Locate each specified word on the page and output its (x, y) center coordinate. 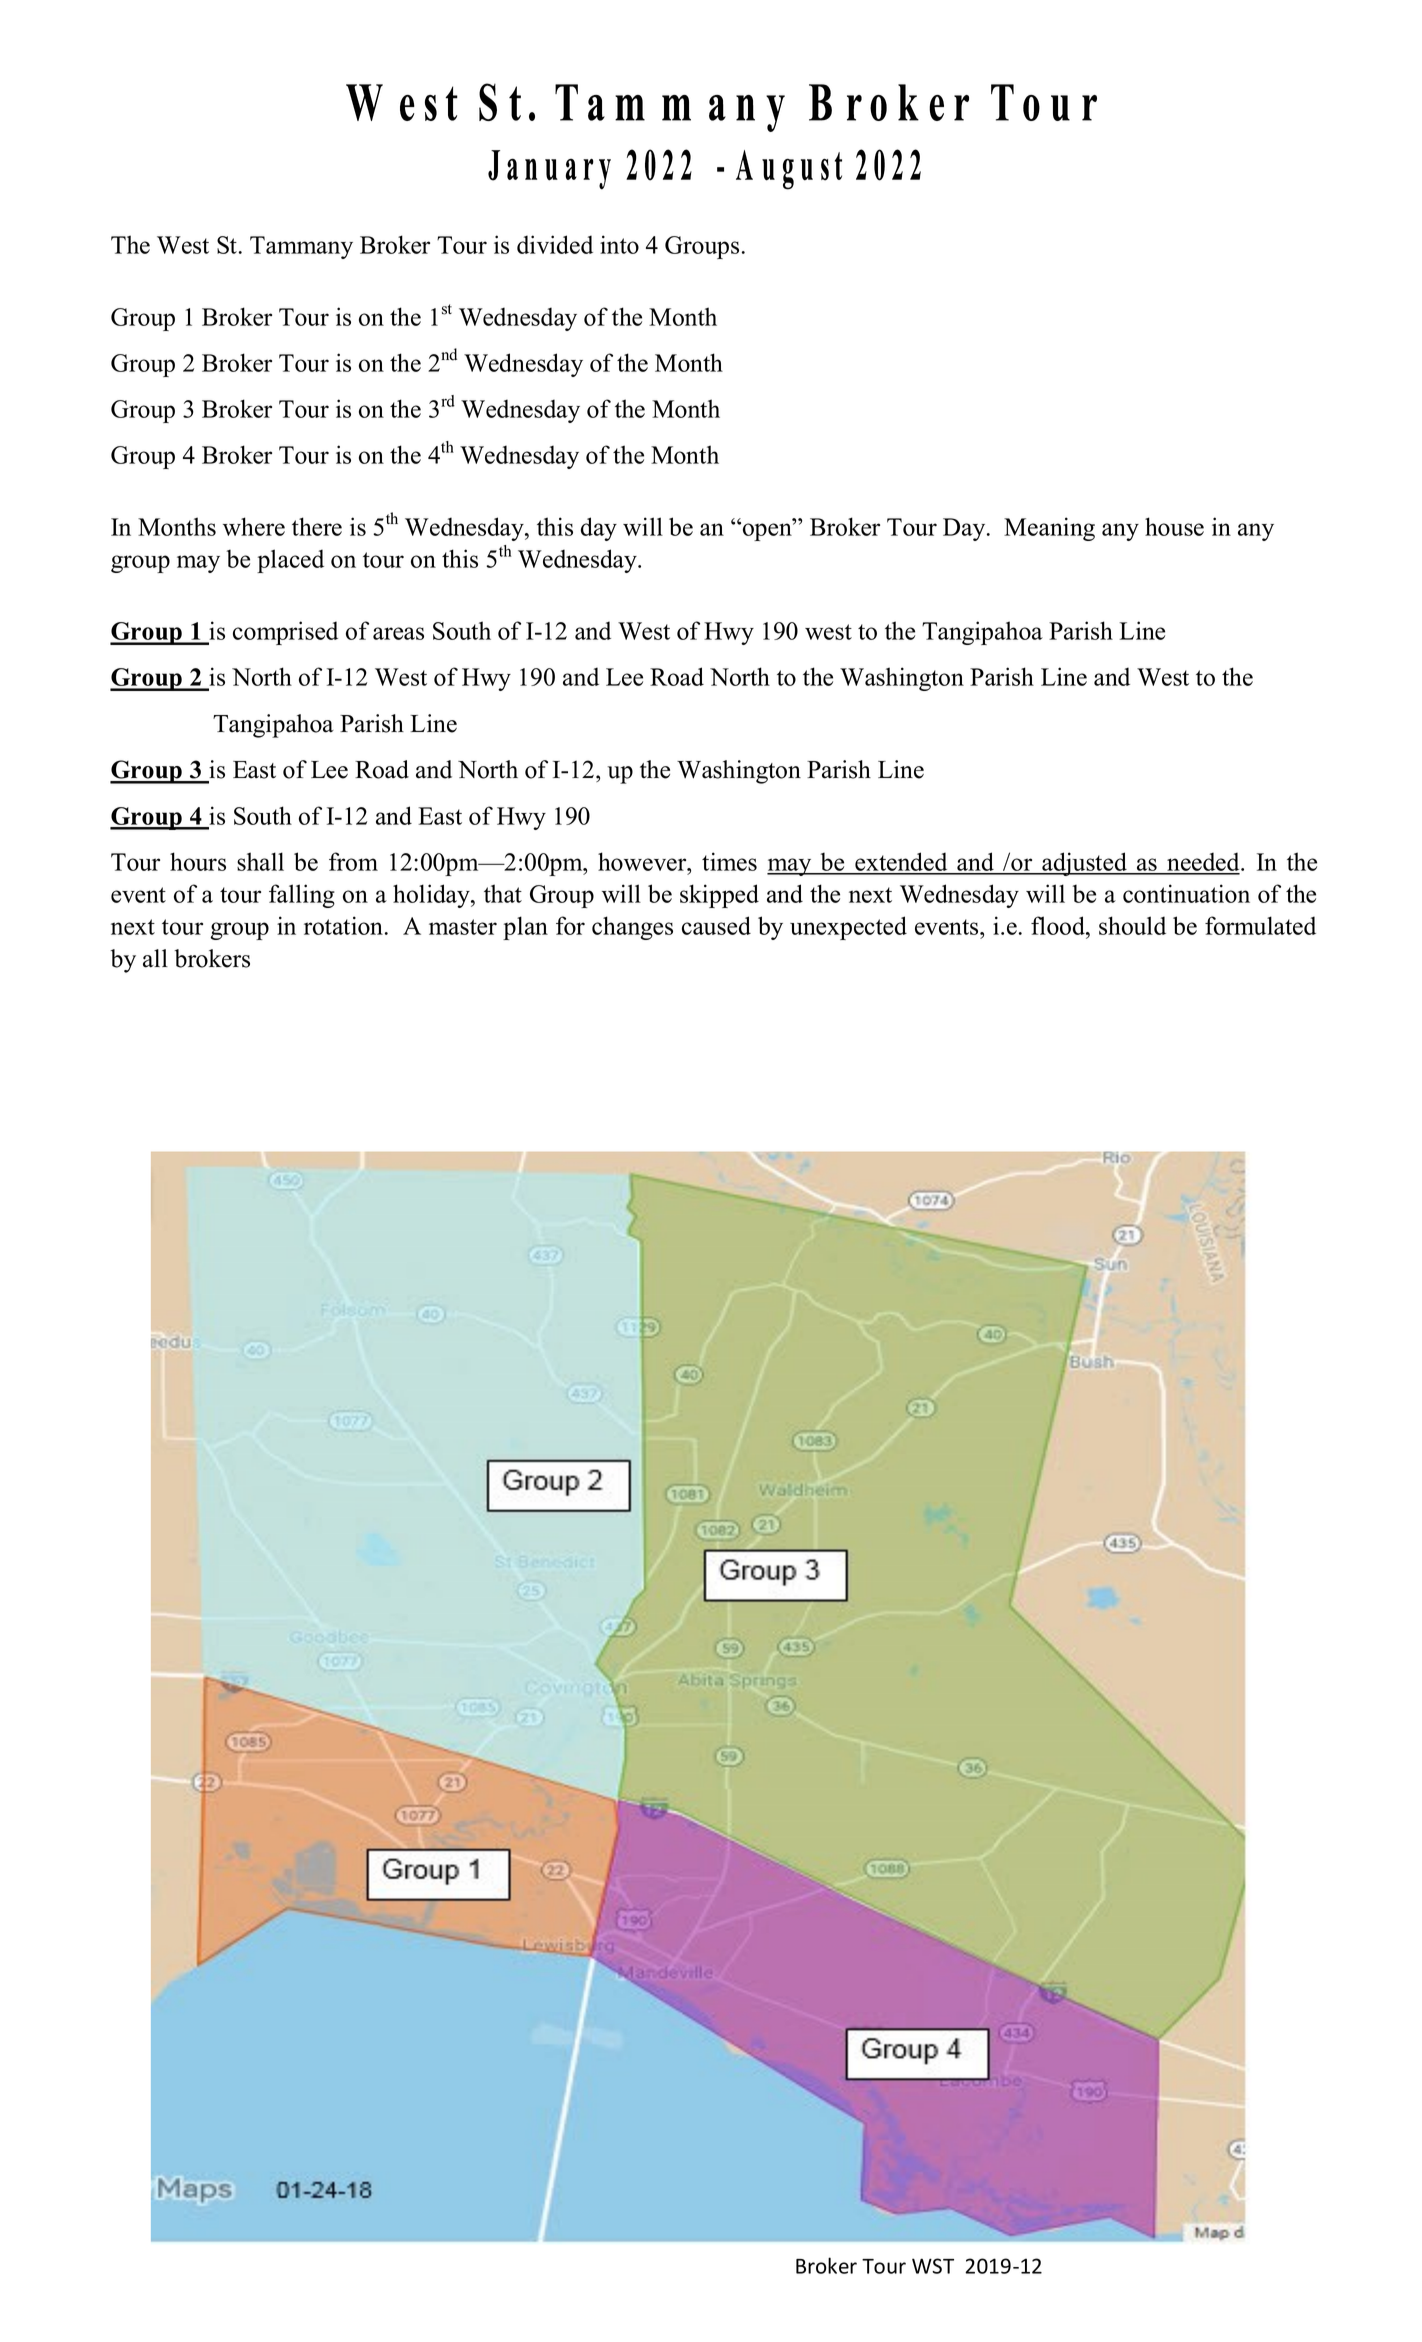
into (619, 244)
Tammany (301, 247)
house (1174, 526)
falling (302, 896)
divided (555, 244)
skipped (719, 896)
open (767, 531)
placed (290, 561)
